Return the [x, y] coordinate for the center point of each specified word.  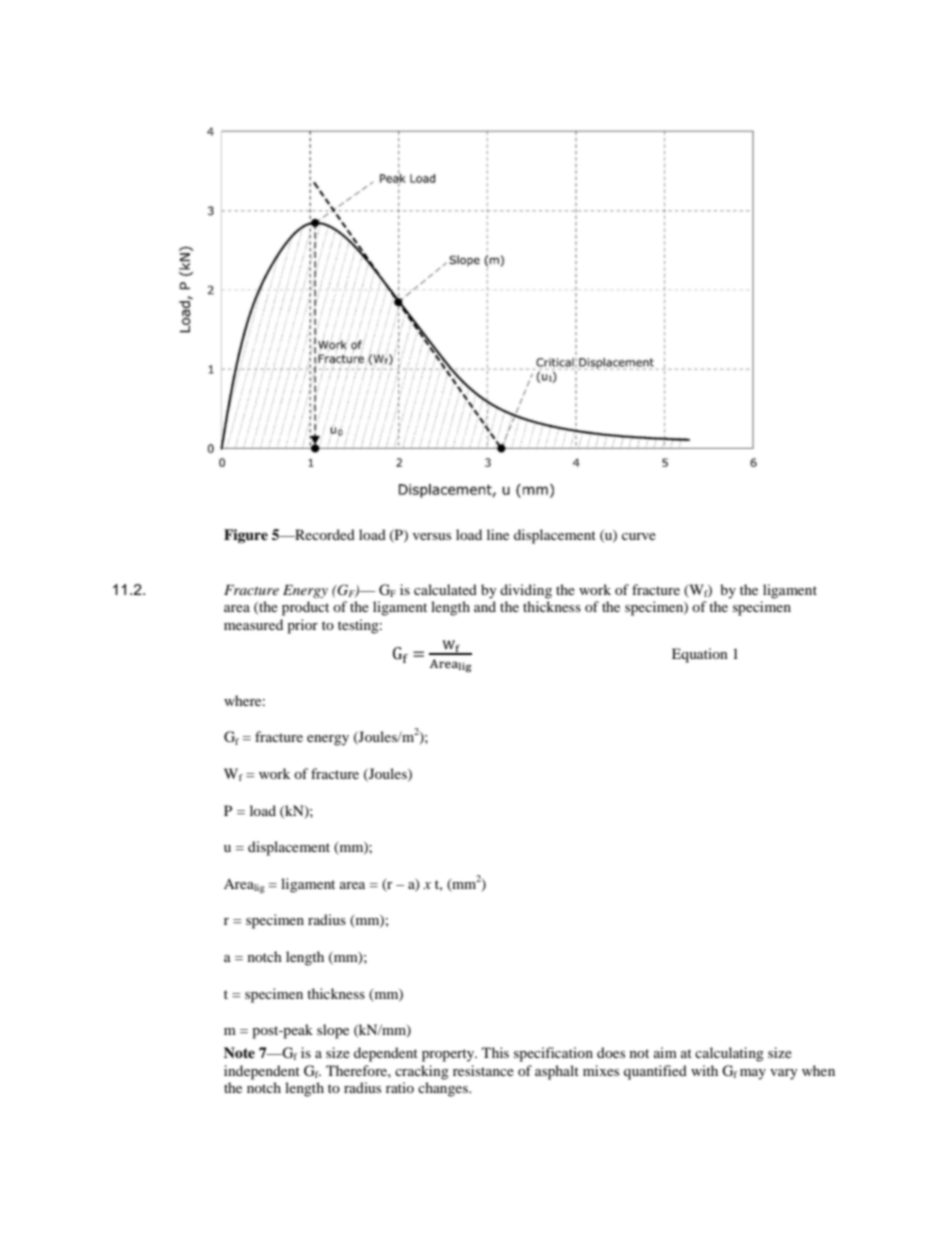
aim [665, 1052]
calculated [445, 589]
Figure [246, 536]
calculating [729, 1054]
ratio [400, 1087]
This [495, 1052]
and [485, 606]
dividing [526, 591]
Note [239, 1052]
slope [333, 1031]
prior [302, 626]
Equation [700, 655]
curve [639, 536]
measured [253, 624]
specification [553, 1054]
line [498, 534]
